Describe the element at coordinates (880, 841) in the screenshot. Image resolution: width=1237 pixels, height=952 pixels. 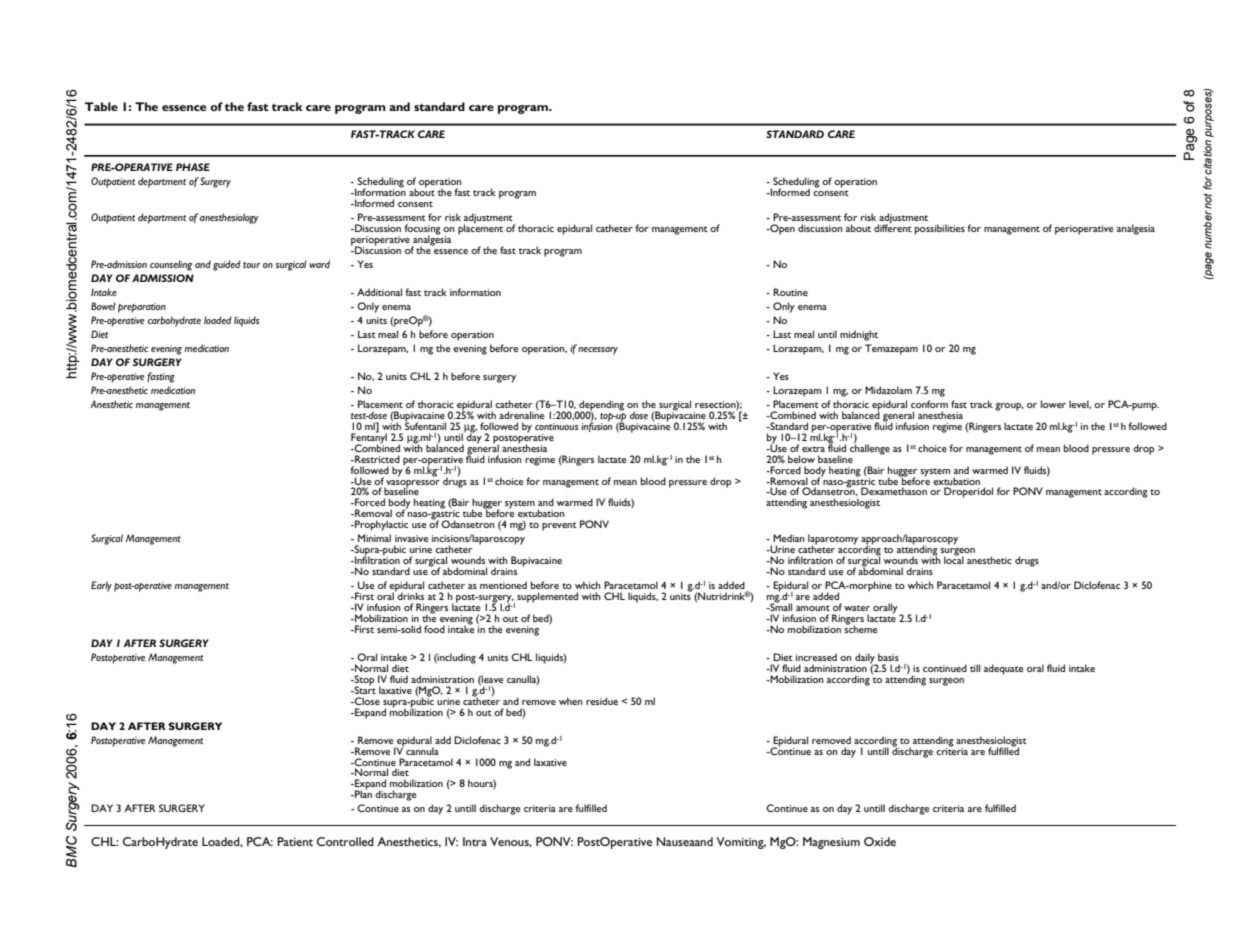
I see `Oxide` at that location.
